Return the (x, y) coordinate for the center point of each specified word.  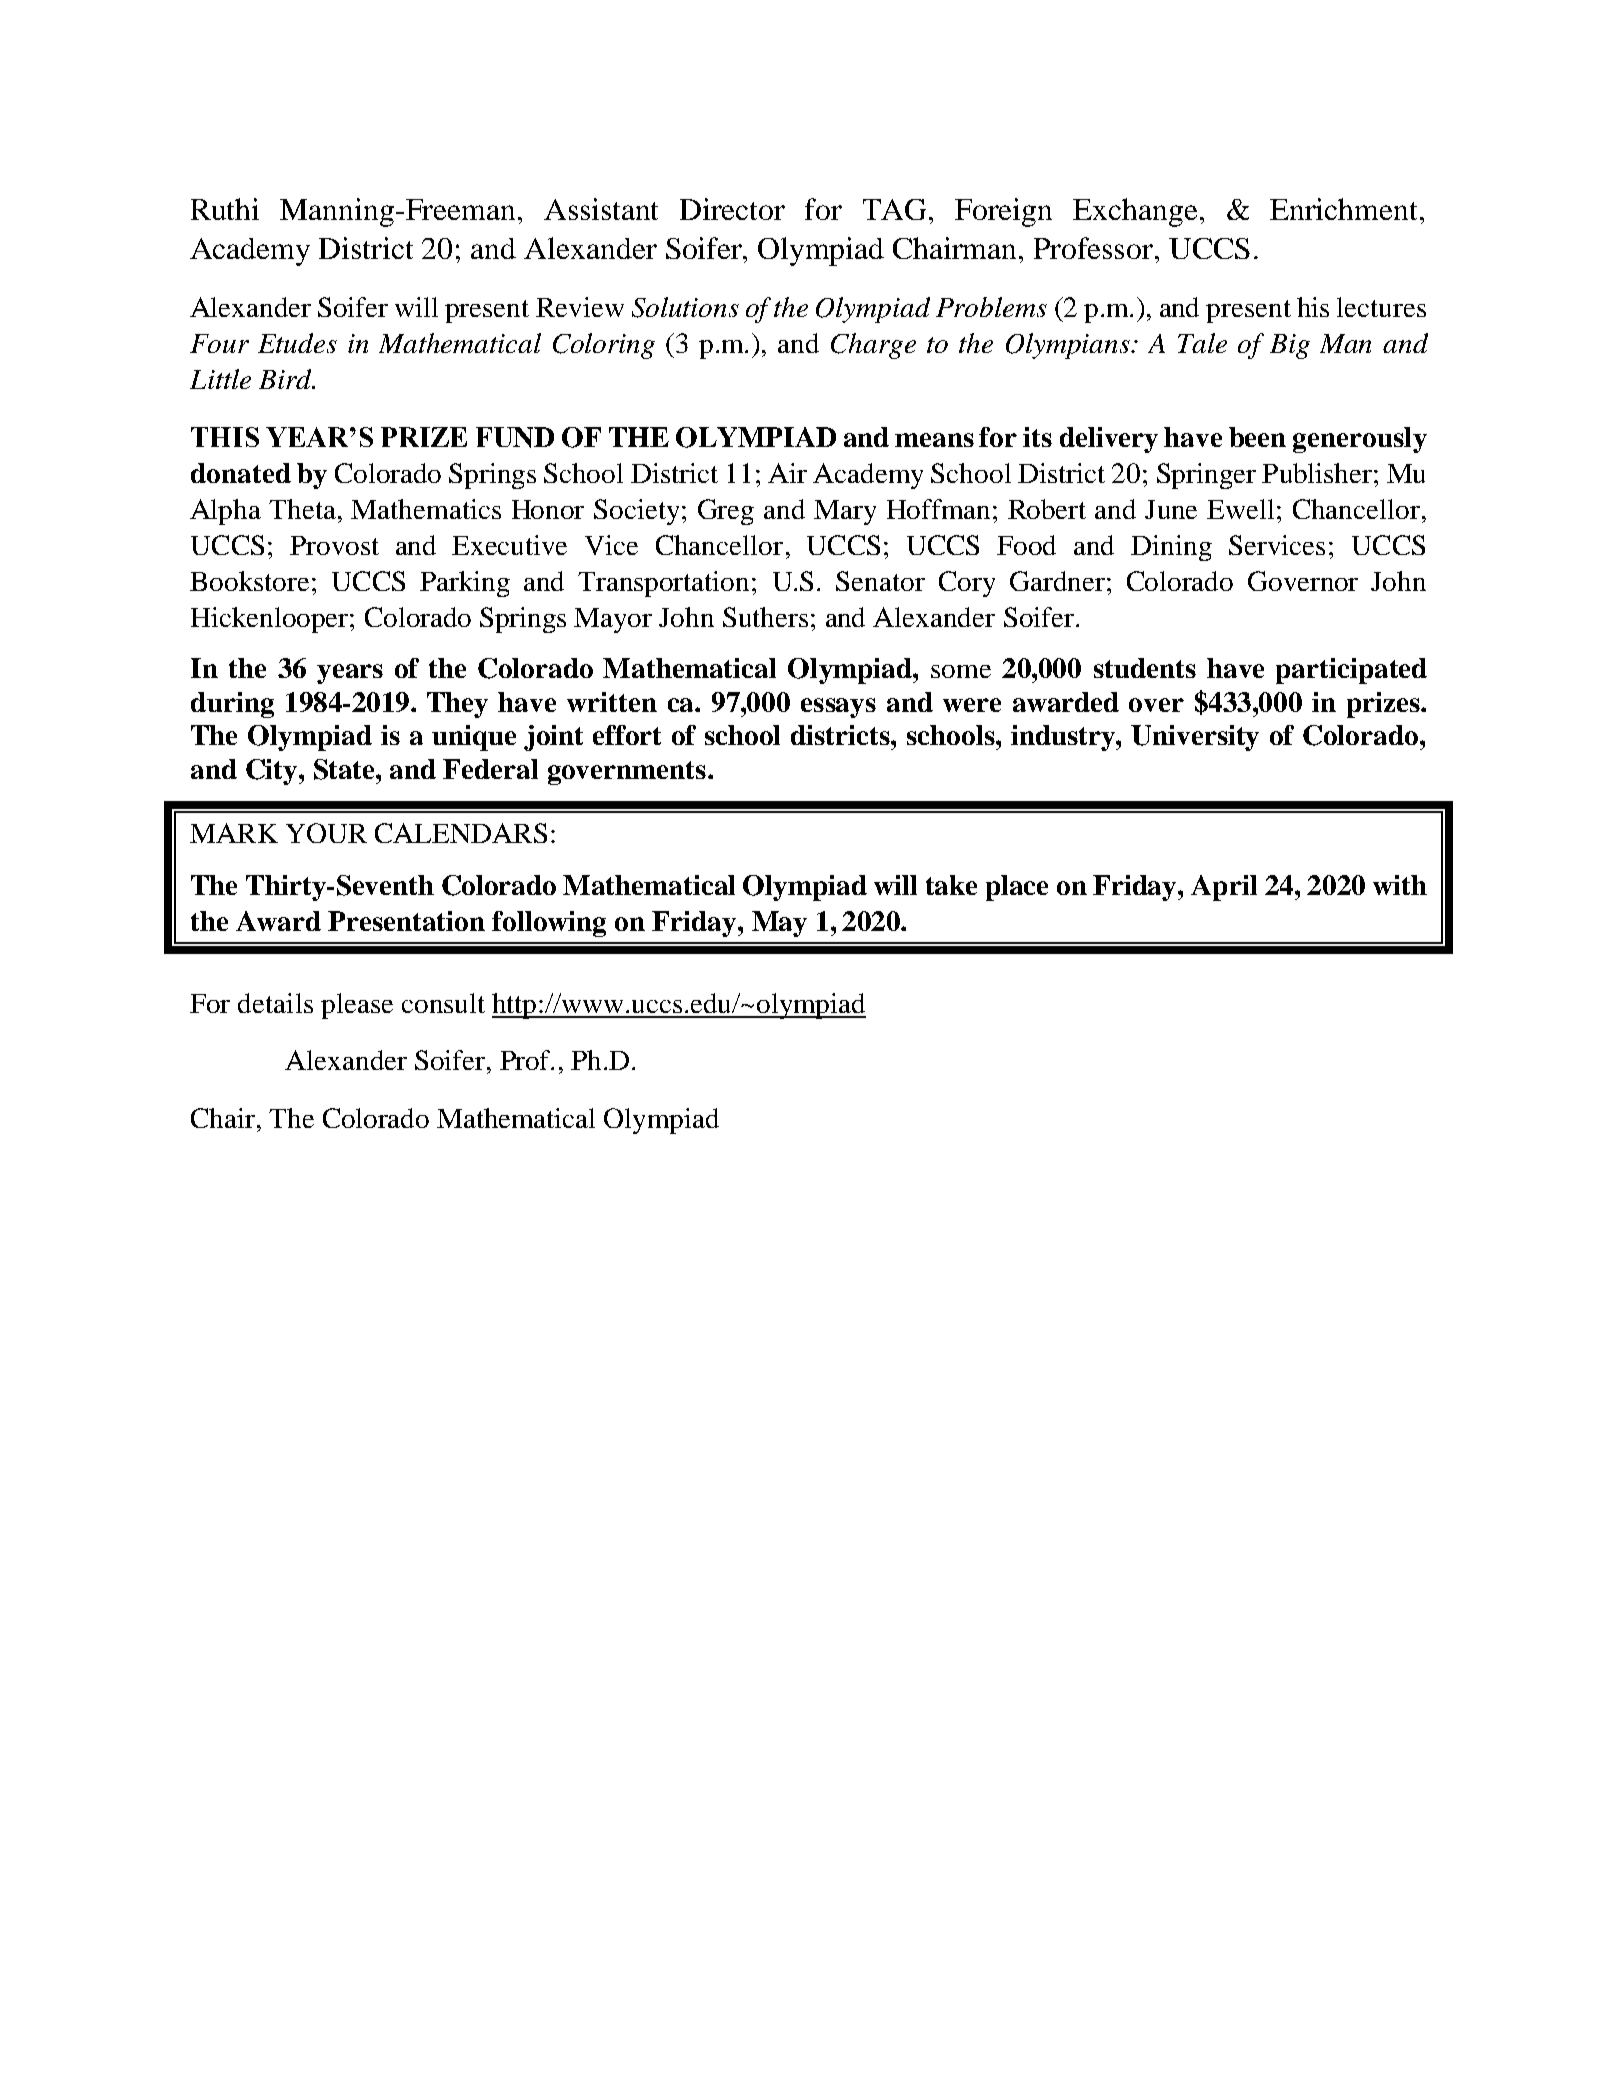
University (1195, 738)
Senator (880, 581)
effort (627, 735)
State (345, 769)
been (1257, 437)
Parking (465, 584)
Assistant (601, 209)
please (357, 1006)
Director (732, 209)
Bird (286, 379)
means (934, 440)
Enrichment (1345, 209)
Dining (1171, 548)
